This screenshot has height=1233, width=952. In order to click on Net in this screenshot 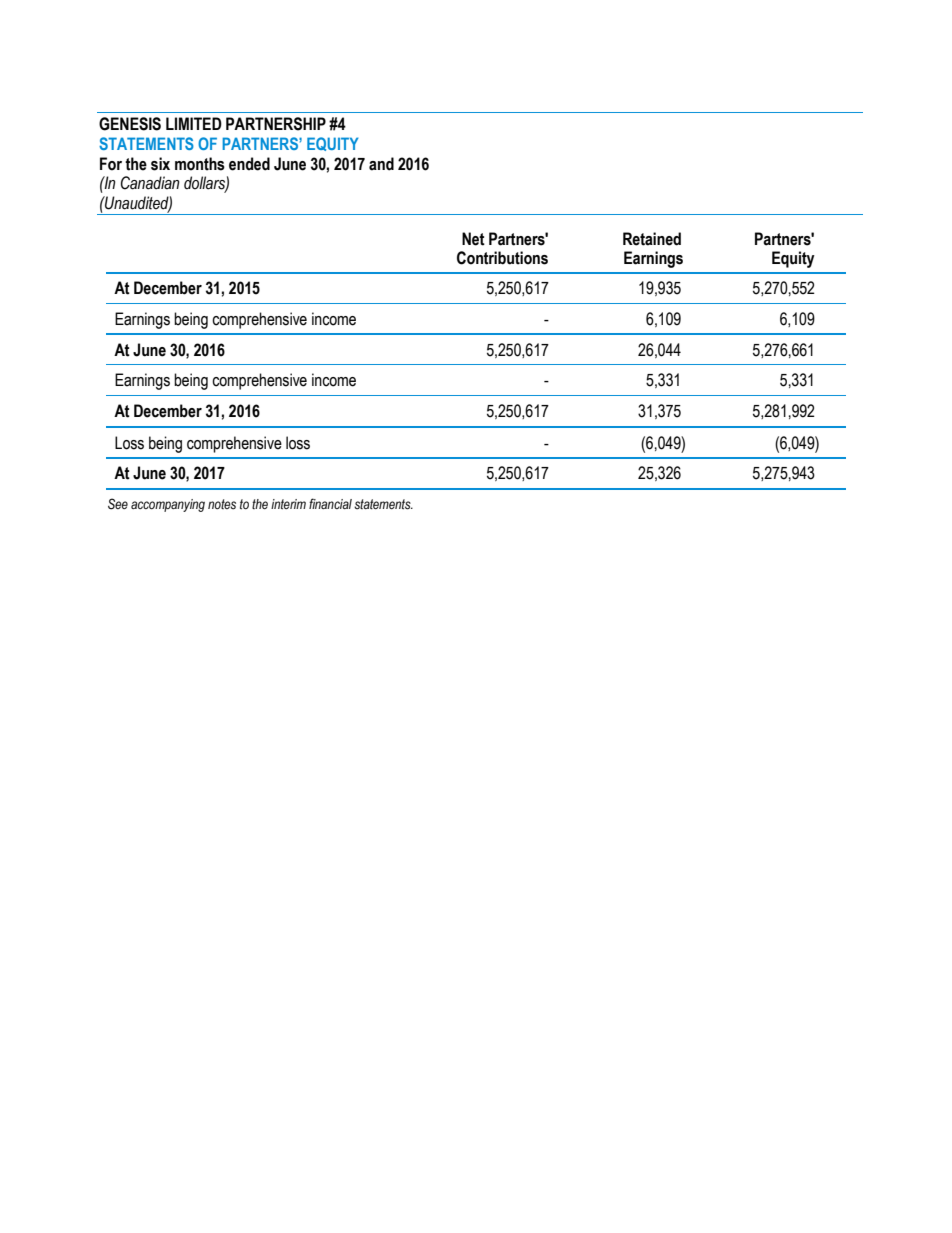, I will do `click(473, 239)`.
